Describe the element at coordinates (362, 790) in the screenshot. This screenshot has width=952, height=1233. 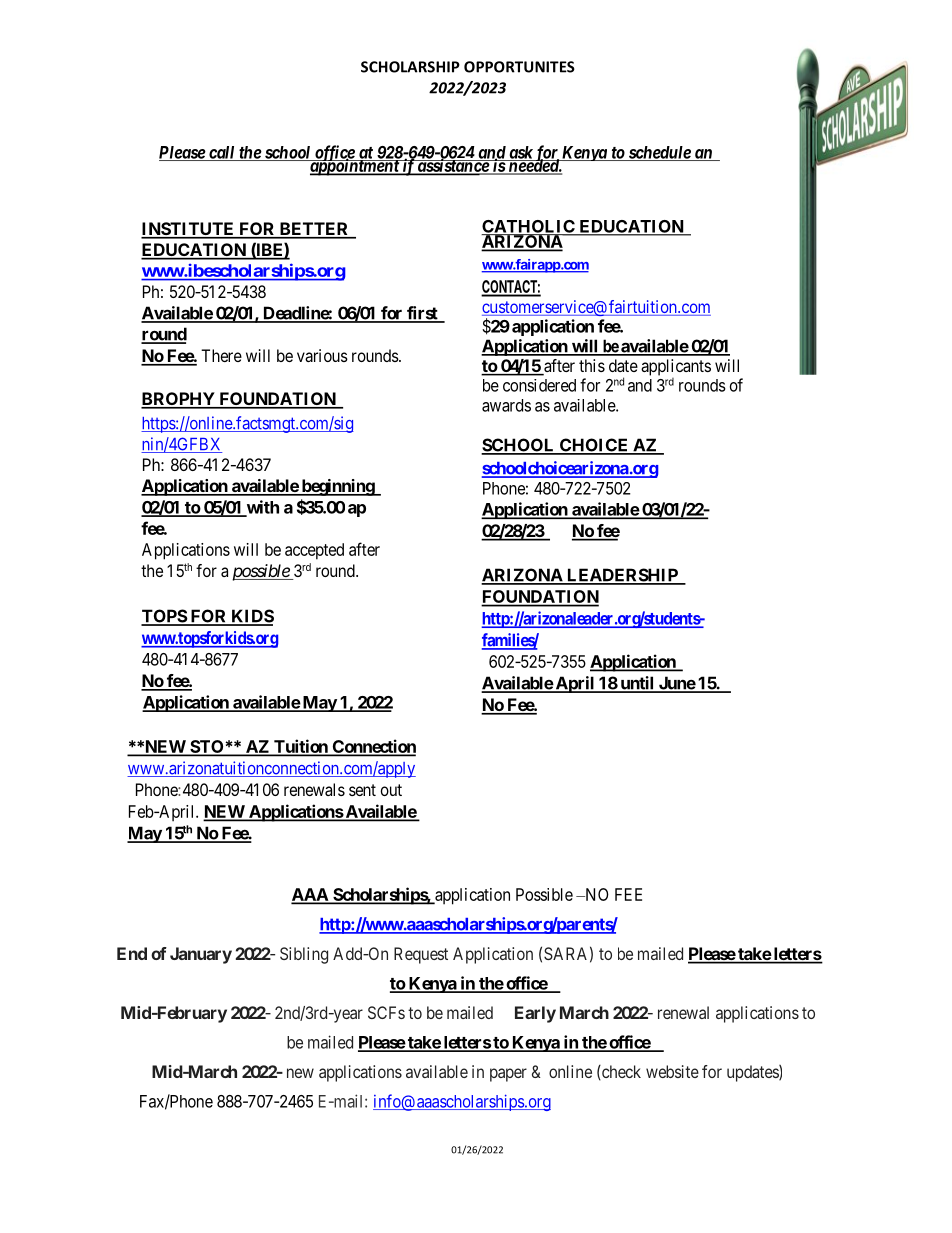
I see `sent` at that location.
